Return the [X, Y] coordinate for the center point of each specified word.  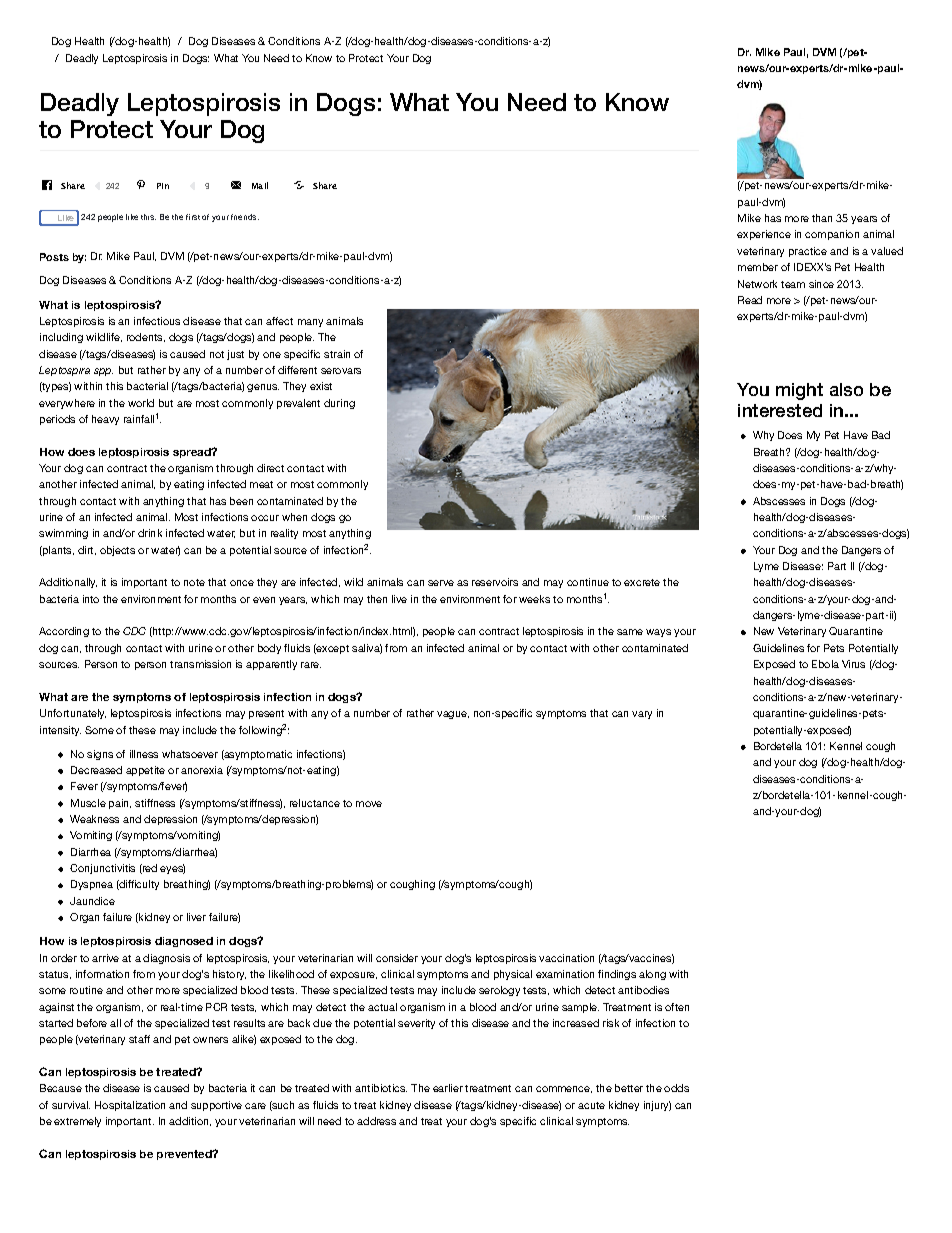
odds [676, 1088]
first [193, 217]
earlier [448, 1088]
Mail [260, 185]
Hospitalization [130, 1106]
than [822, 218]
